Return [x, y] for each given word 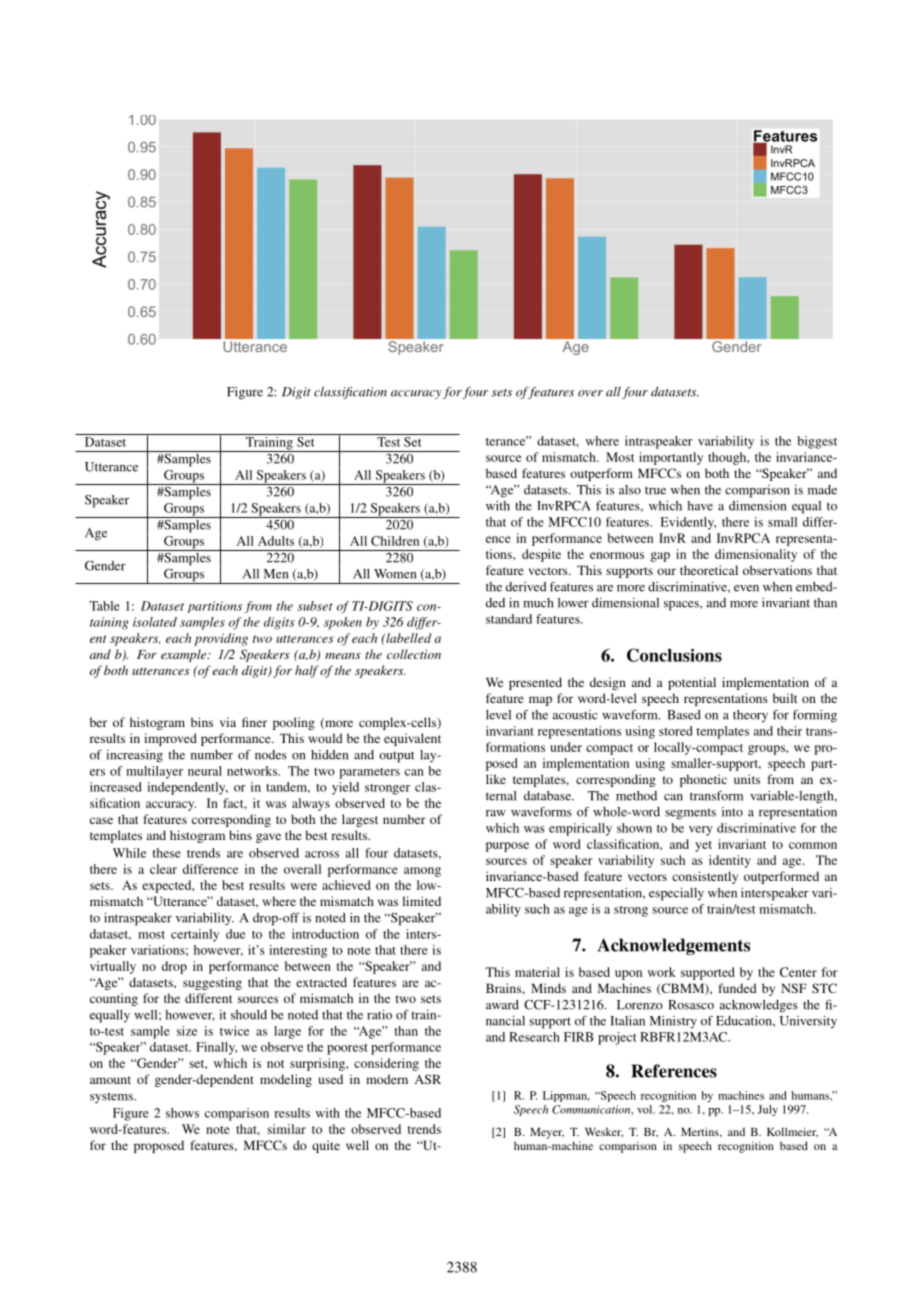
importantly [671, 458]
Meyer [547, 1133]
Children [395, 541]
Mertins [701, 1132]
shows [182, 1113]
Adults [276, 541]
